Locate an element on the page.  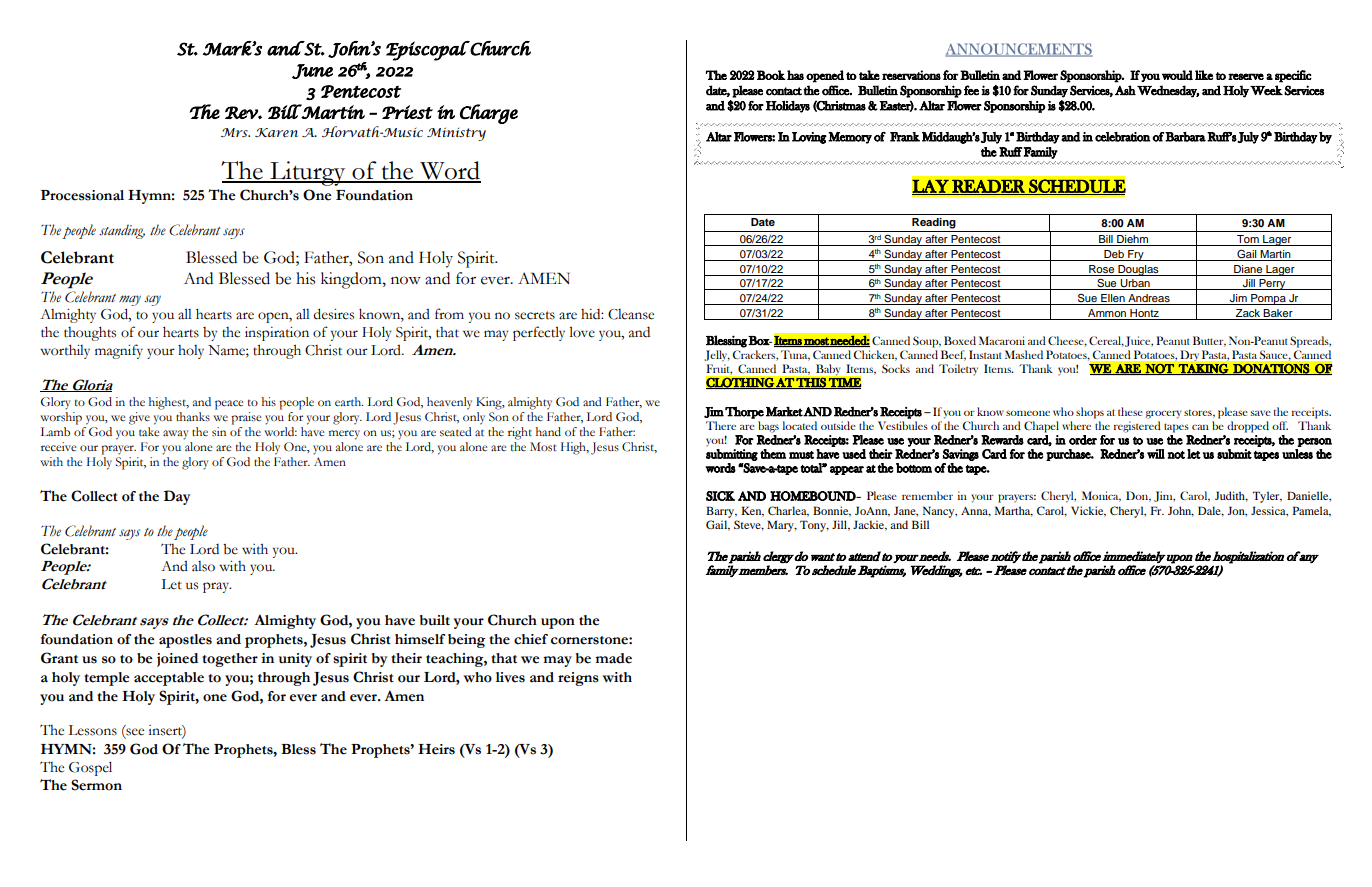
Barry is located at coordinates (721, 512).
